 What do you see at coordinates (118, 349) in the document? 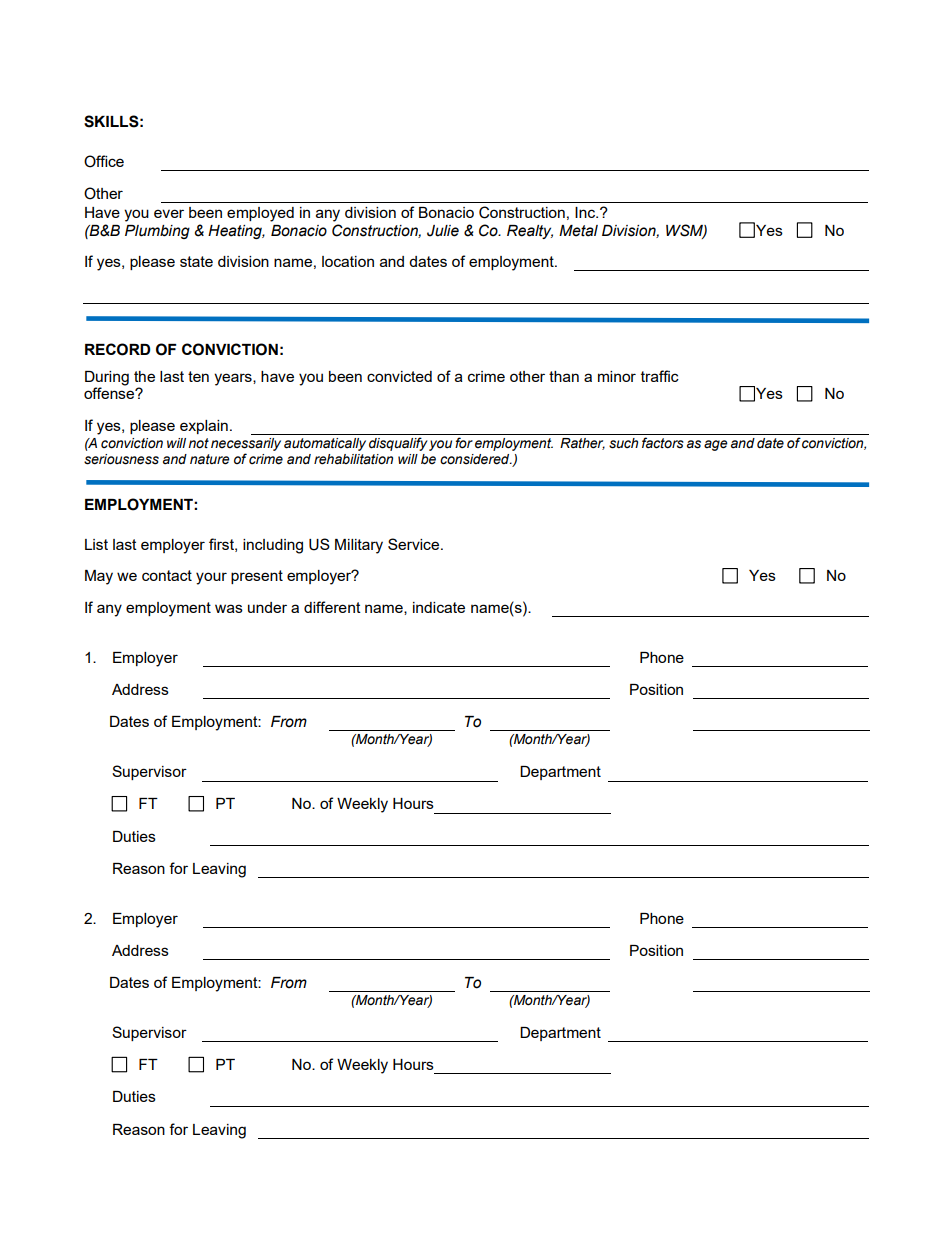
I see `RECORD` at bounding box center [118, 349].
